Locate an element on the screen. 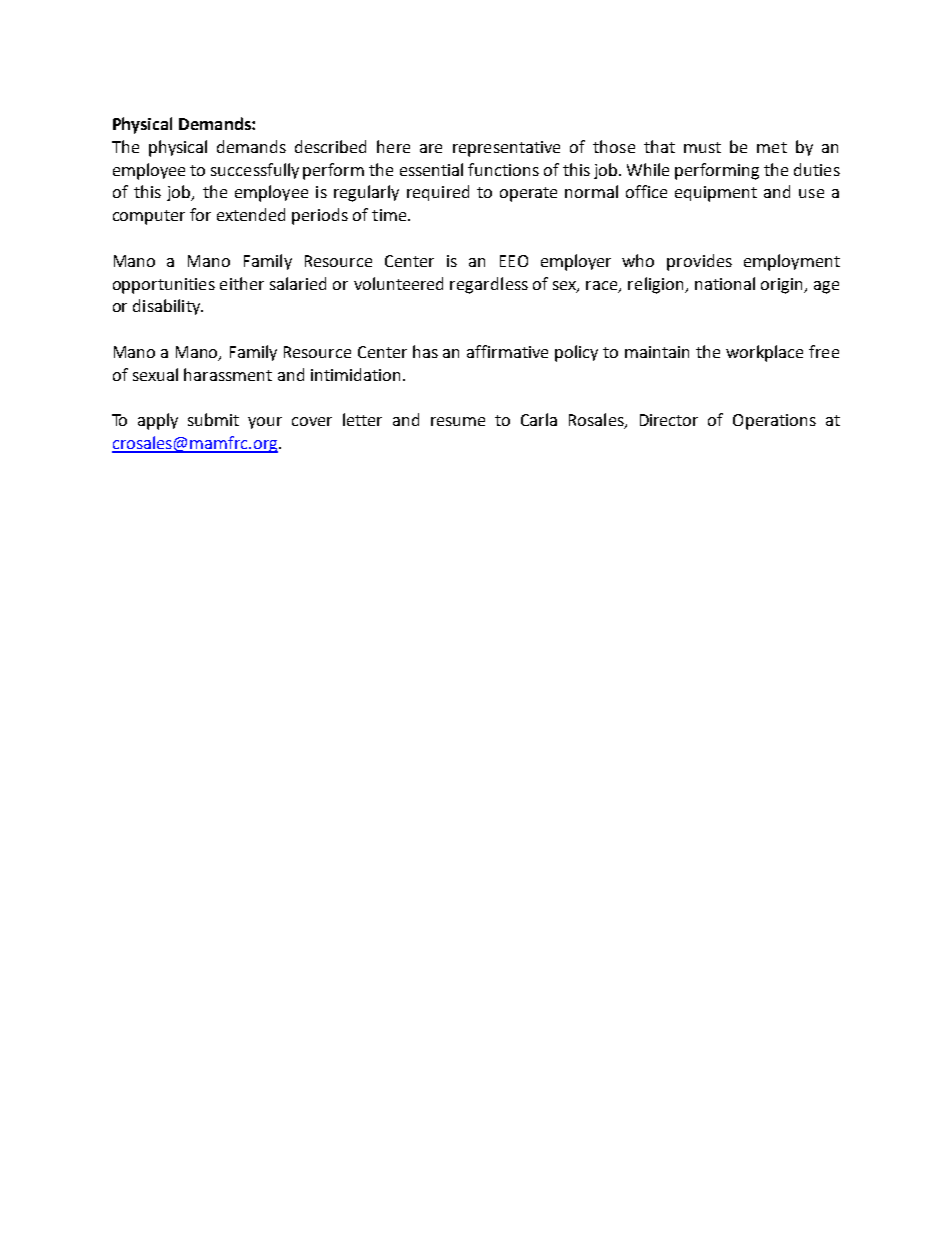  either is located at coordinates (242, 283).
